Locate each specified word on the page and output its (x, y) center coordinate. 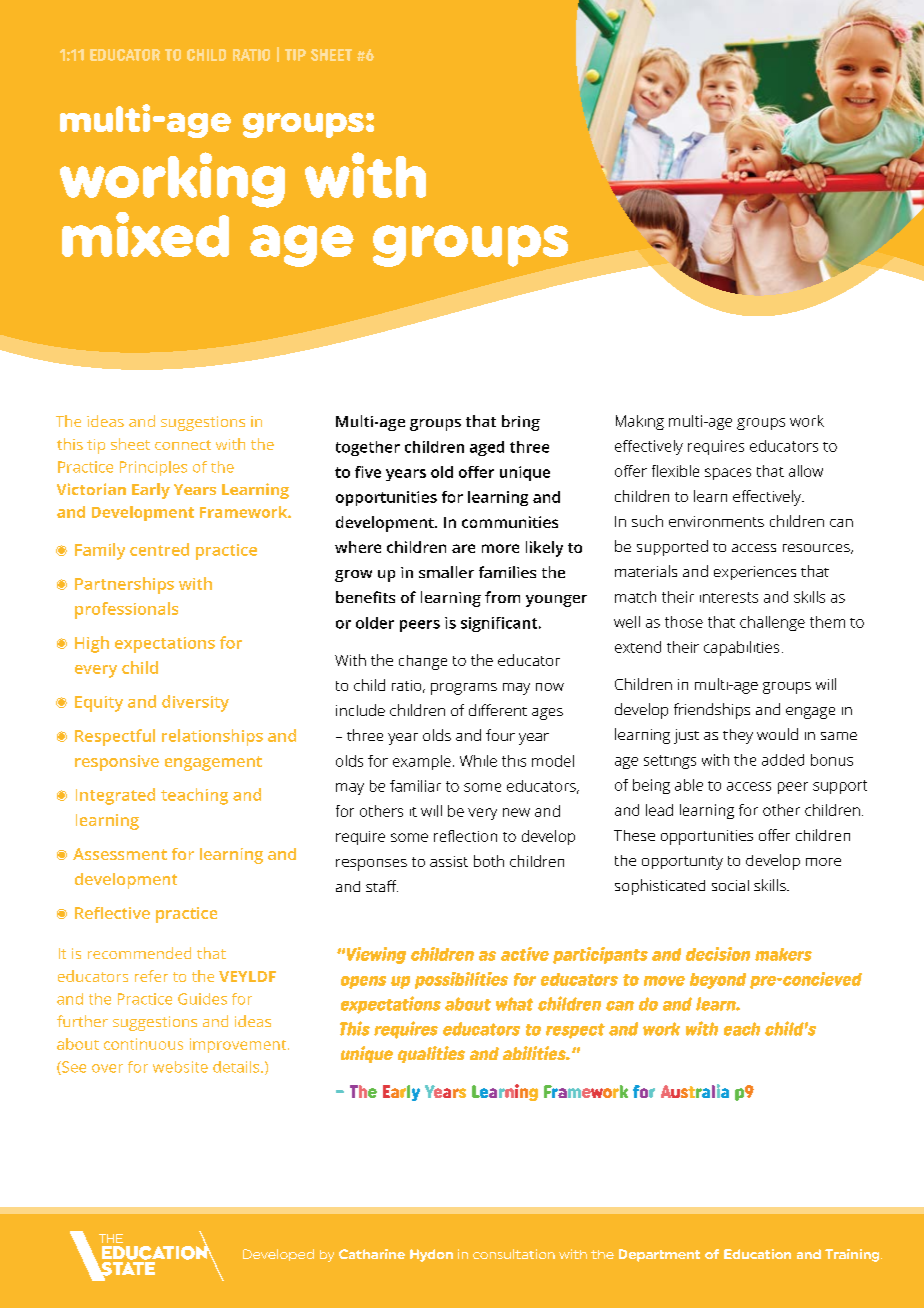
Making (640, 422)
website (180, 1067)
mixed (145, 234)
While (478, 761)
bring (521, 423)
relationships (212, 737)
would (777, 734)
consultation (514, 1254)
